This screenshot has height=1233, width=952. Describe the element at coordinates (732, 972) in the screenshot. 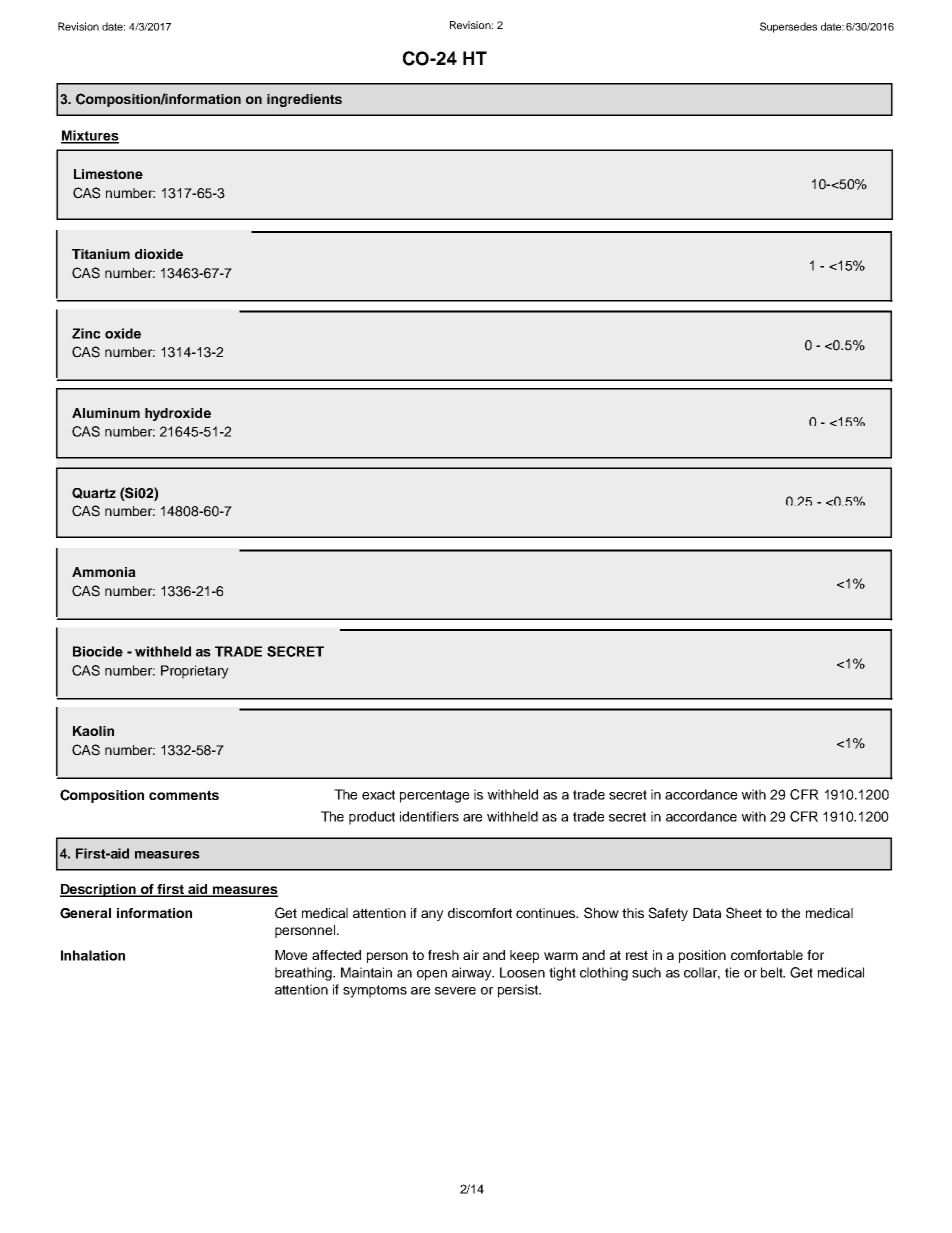

I see `tie` at that location.
